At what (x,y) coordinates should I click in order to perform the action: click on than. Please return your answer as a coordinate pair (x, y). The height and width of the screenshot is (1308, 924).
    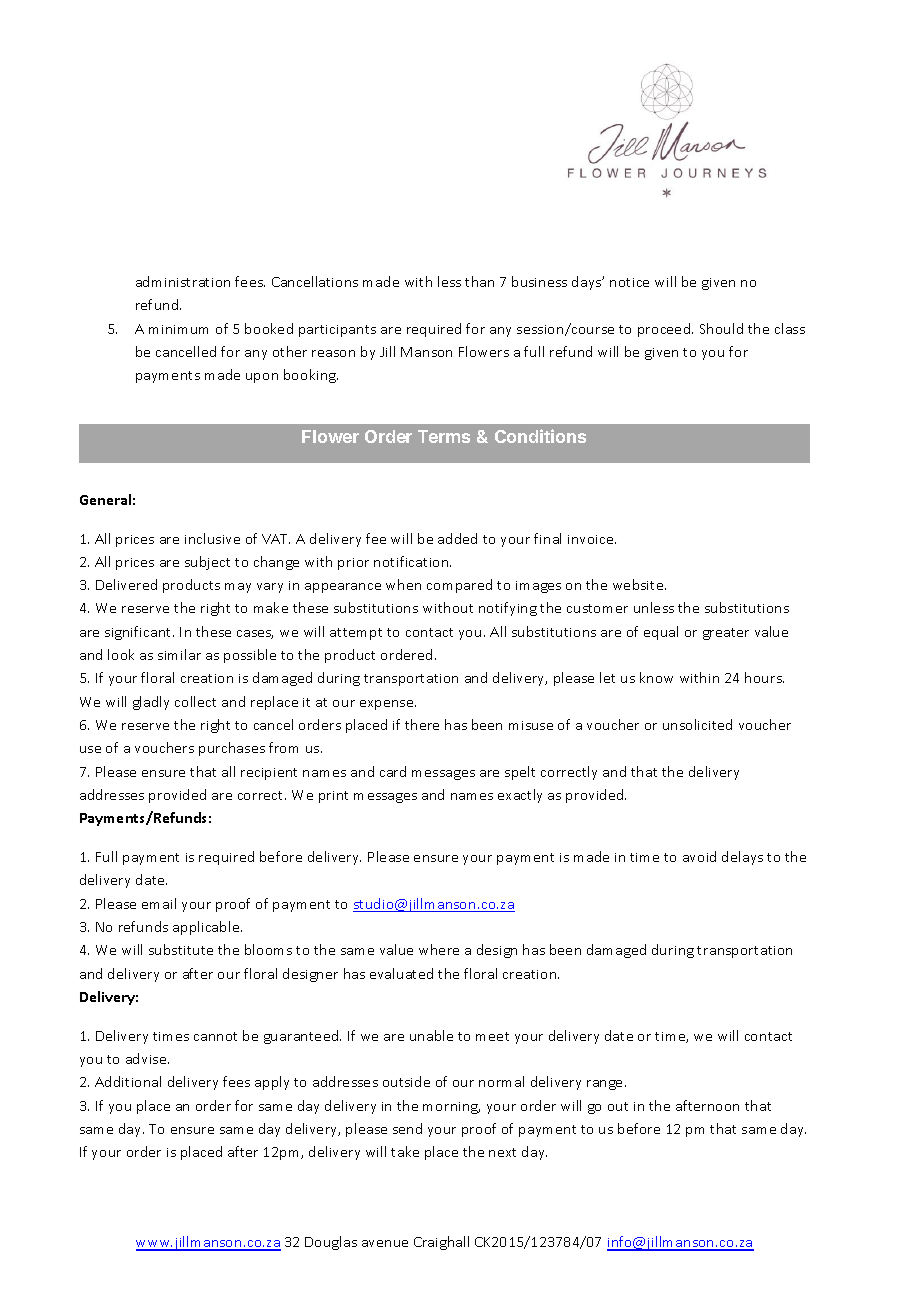
    Looking at the image, I should click on (479, 281).
